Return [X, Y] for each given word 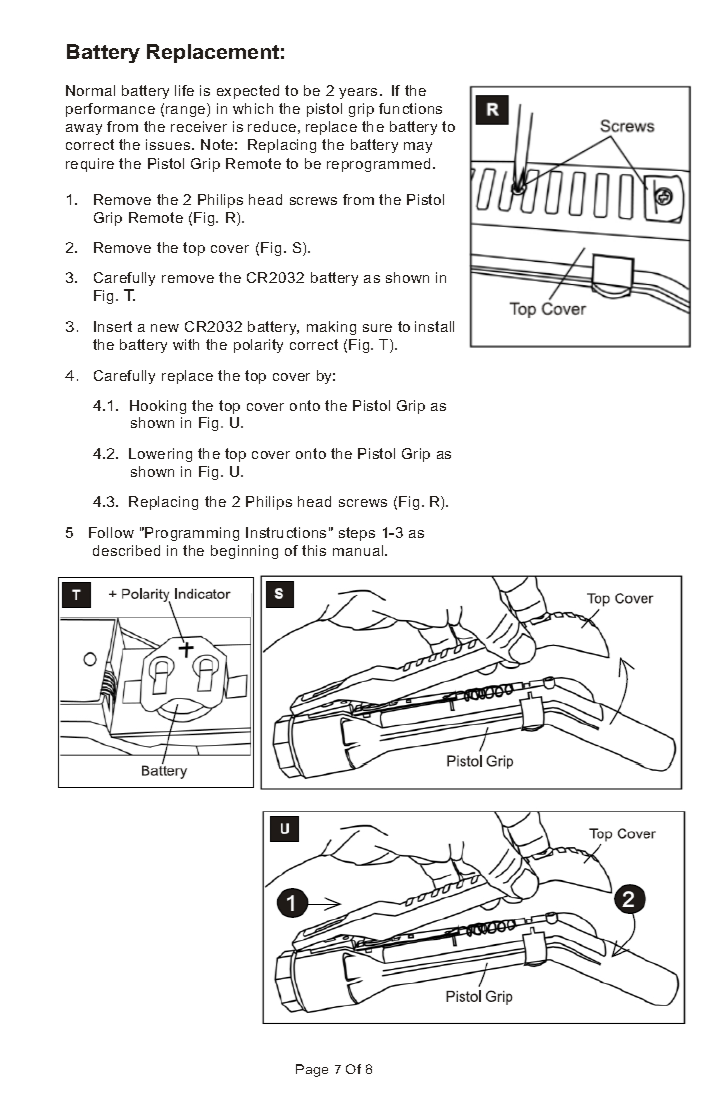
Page [312, 1070]
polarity [258, 346]
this [314, 550]
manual [359, 550]
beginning [244, 552]
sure [377, 328]
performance [110, 110]
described [126, 550]
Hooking [158, 407]
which [253, 108]
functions [410, 108]
